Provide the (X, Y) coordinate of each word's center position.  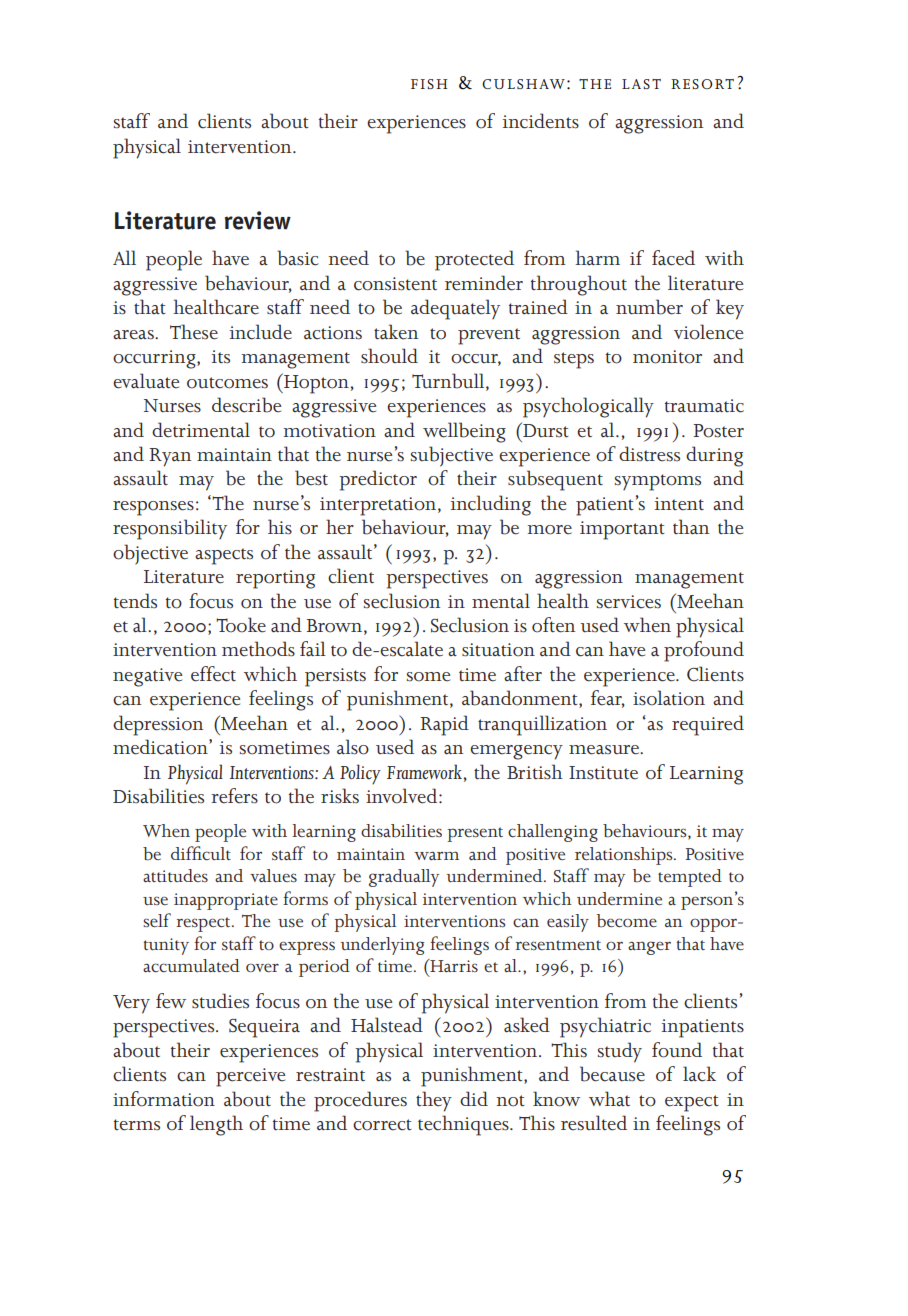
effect (213, 674)
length (216, 1125)
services (629, 602)
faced (673, 258)
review (258, 220)
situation (498, 650)
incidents (541, 121)
